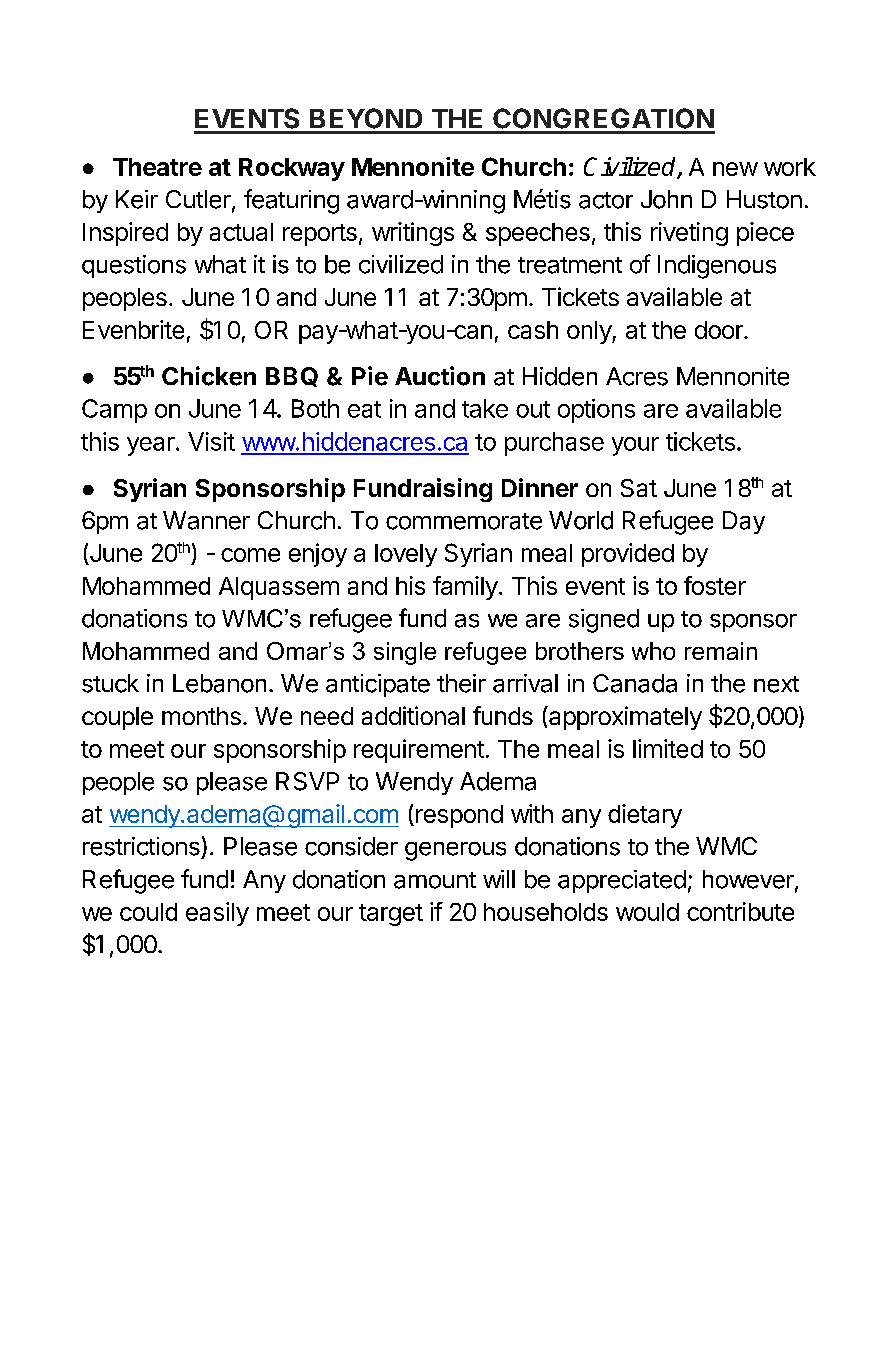 This screenshot has width=887, height=1372. I want to click on commemorate, so click(464, 521).
